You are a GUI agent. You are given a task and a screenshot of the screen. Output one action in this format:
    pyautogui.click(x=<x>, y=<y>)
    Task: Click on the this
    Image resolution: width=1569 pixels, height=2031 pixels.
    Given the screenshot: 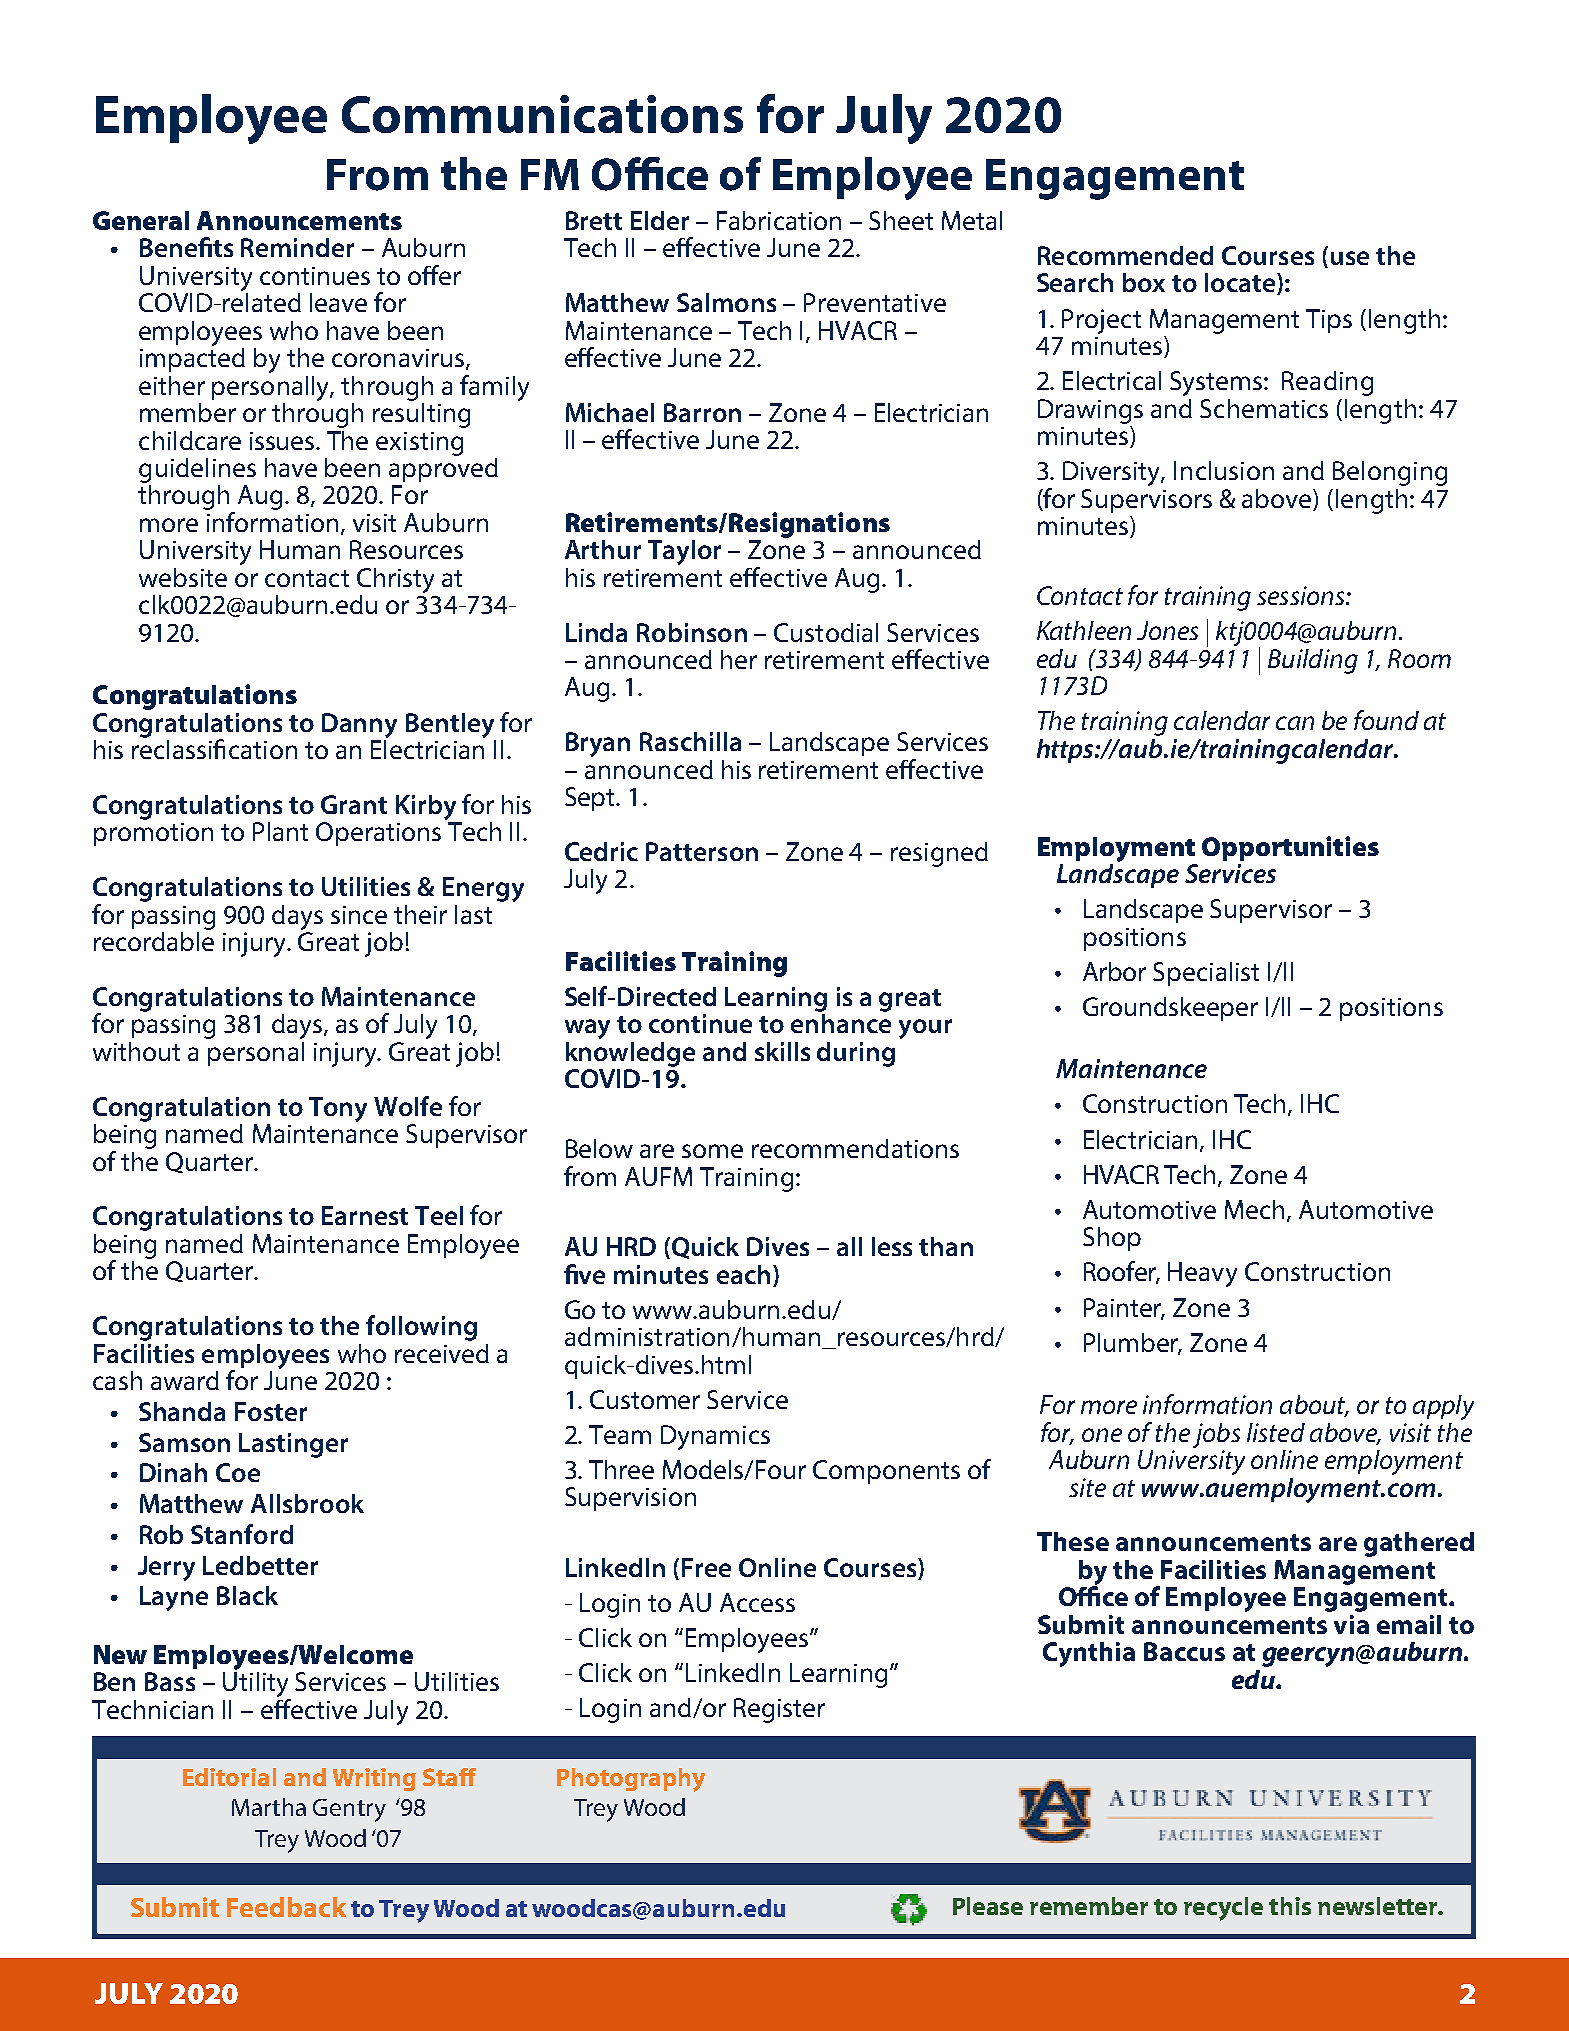 What is the action you would take?
    pyautogui.click(x=1290, y=1906)
